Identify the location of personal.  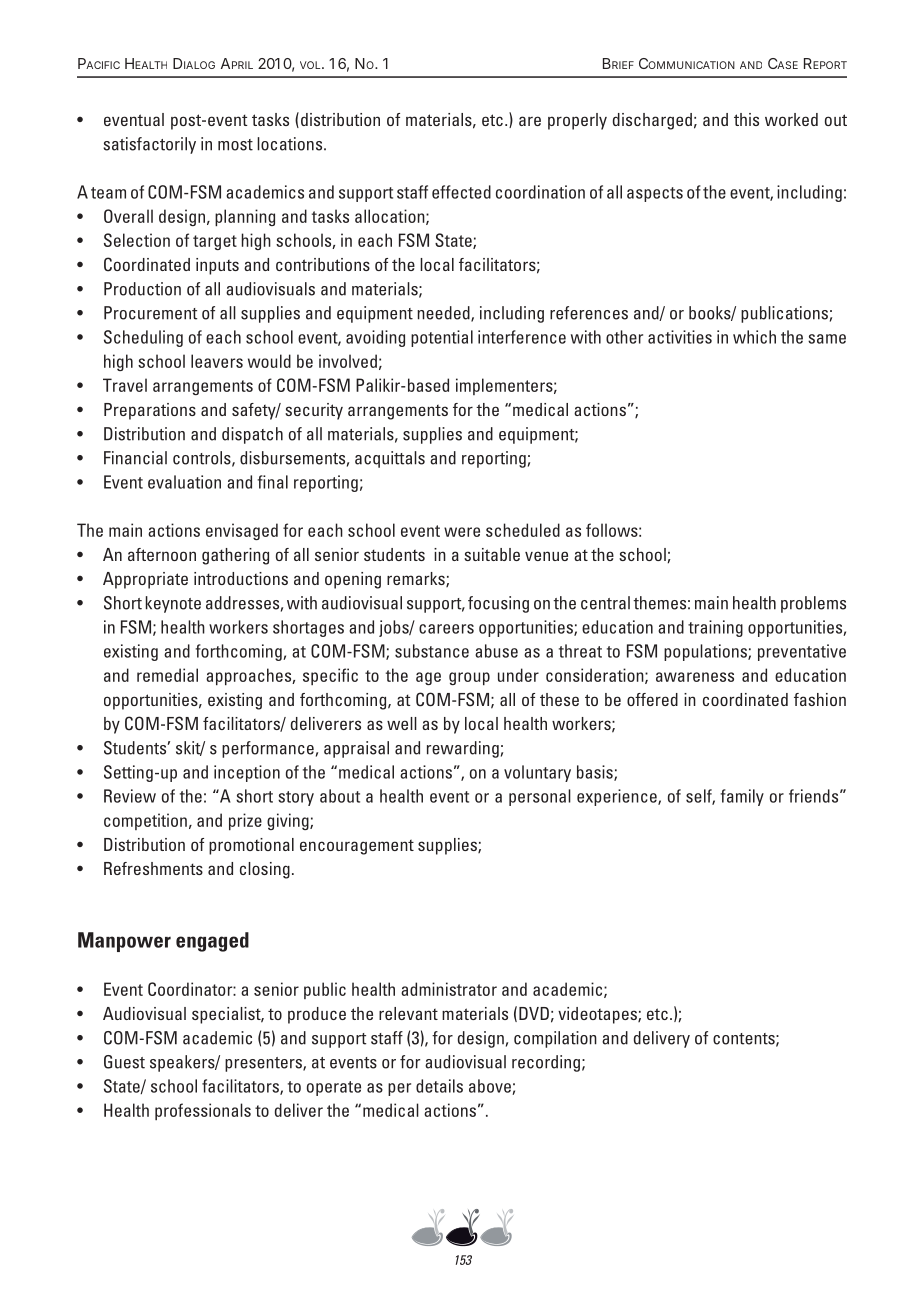
(540, 797).
